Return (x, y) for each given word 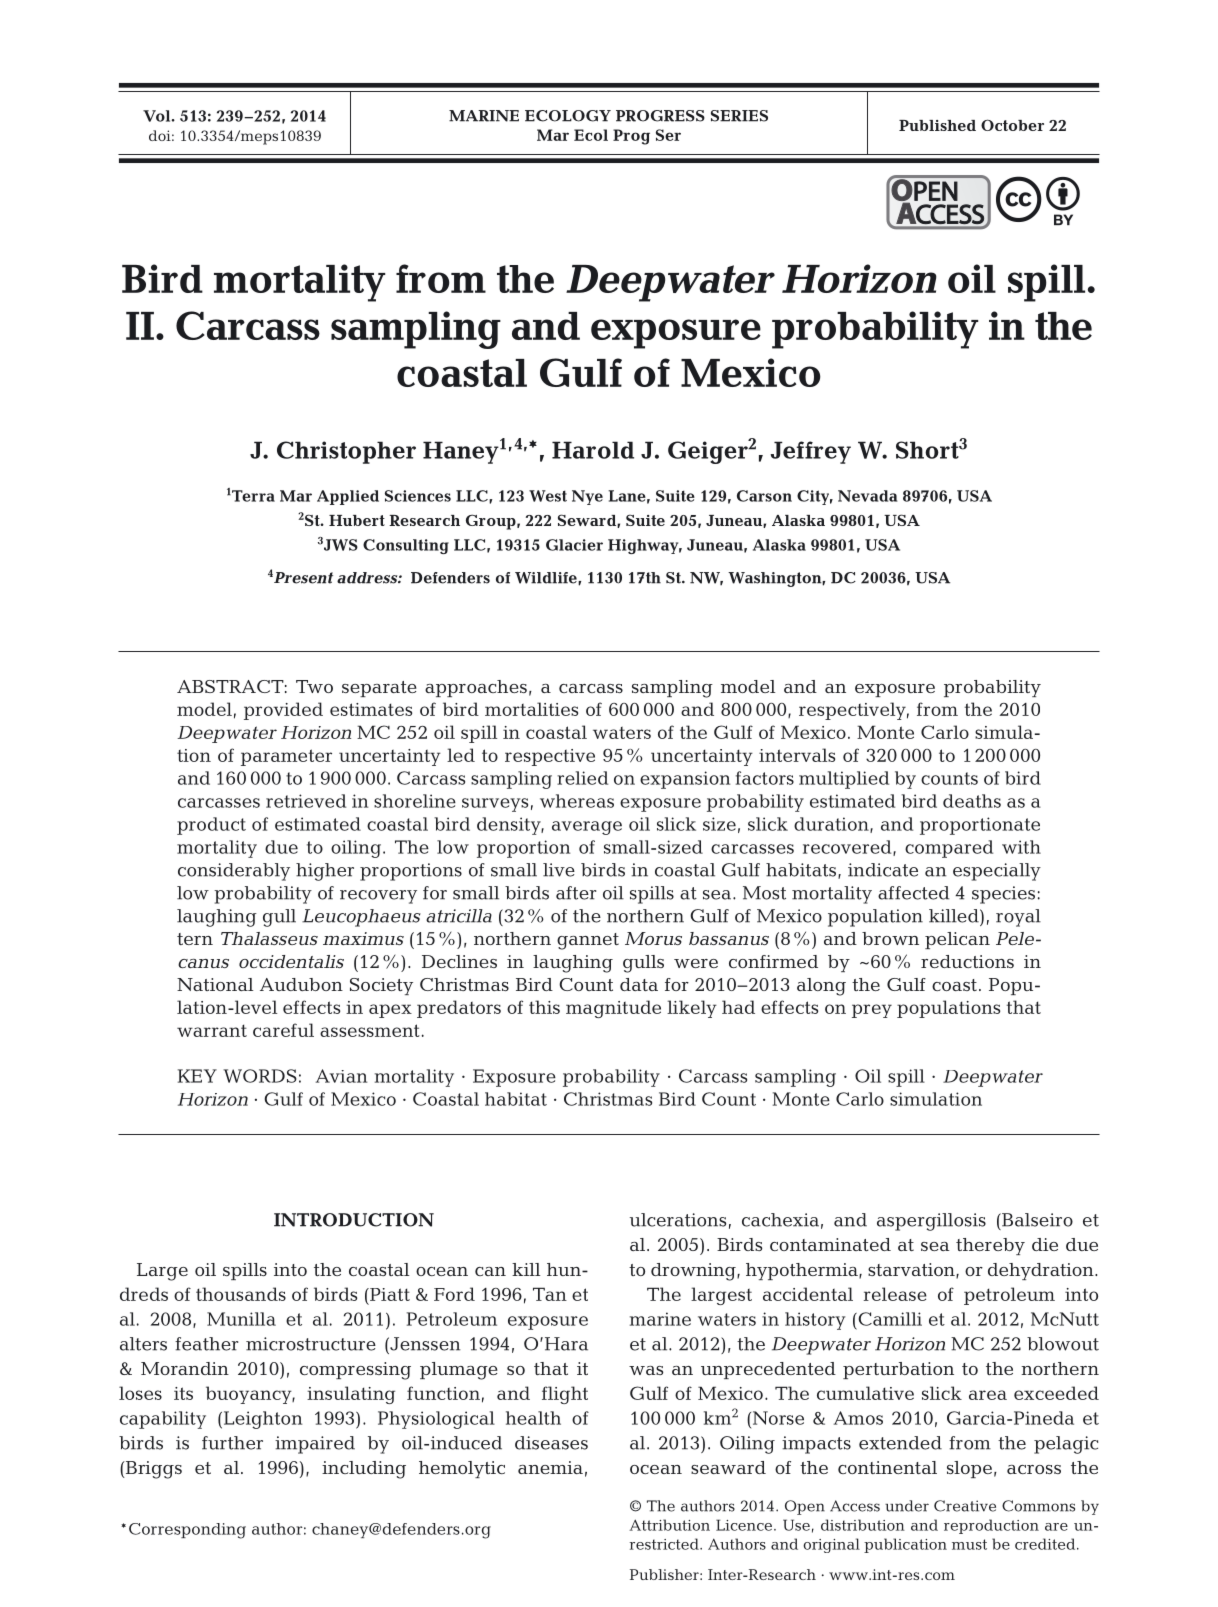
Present (302, 578)
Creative (965, 1506)
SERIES (739, 116)
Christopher (346, 452)
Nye (587, 497)
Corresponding (187, 1531)
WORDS (260, 1076)
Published (937, 125)
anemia (550, 1467)
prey (872, 1011)
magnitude (613, 1009)
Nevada (868, 496)
